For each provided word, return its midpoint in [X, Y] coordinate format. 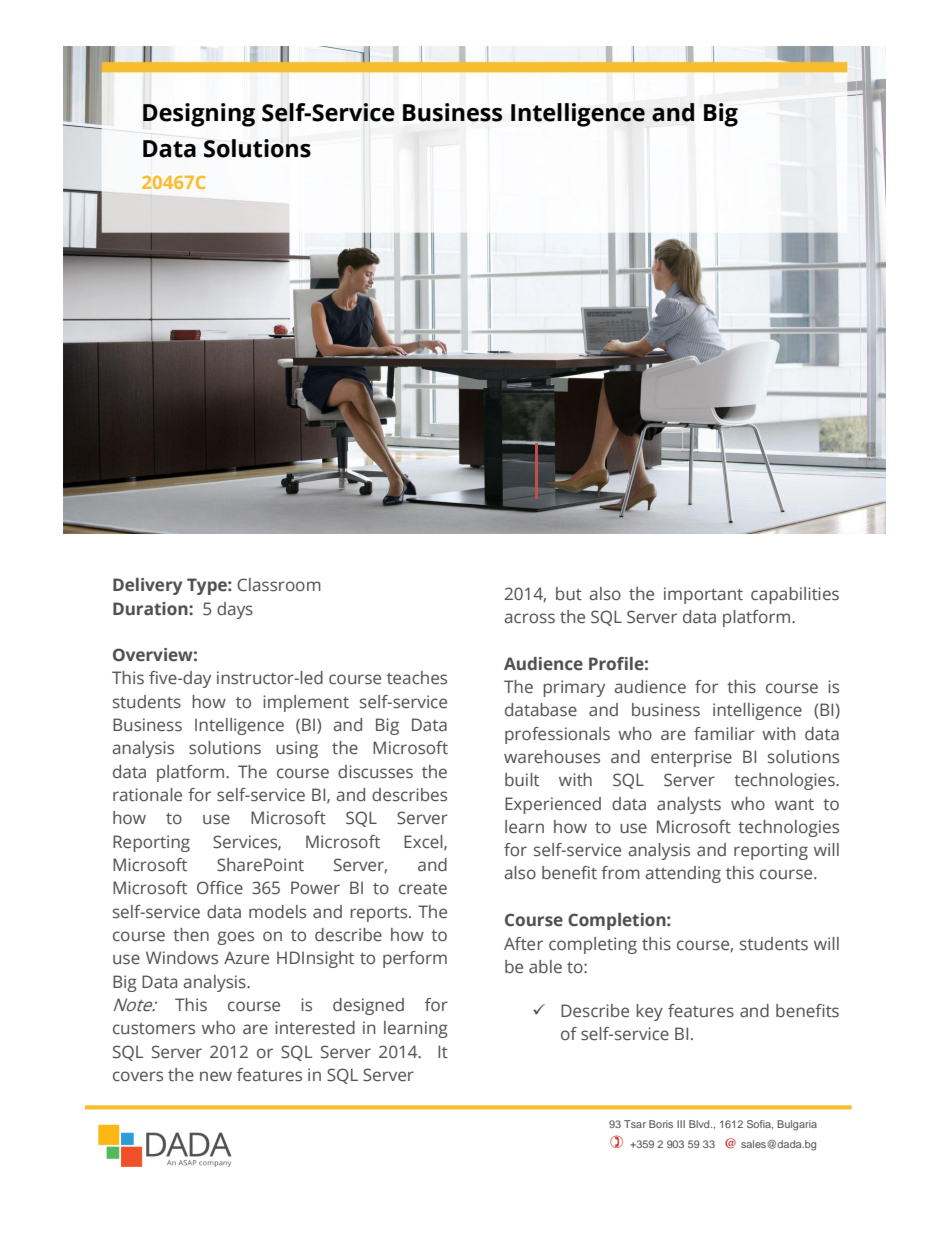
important [703, 595]
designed [368, 1006]
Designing [199, 115]
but [569, 593]
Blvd [700, 1124]
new [216, 1076]
